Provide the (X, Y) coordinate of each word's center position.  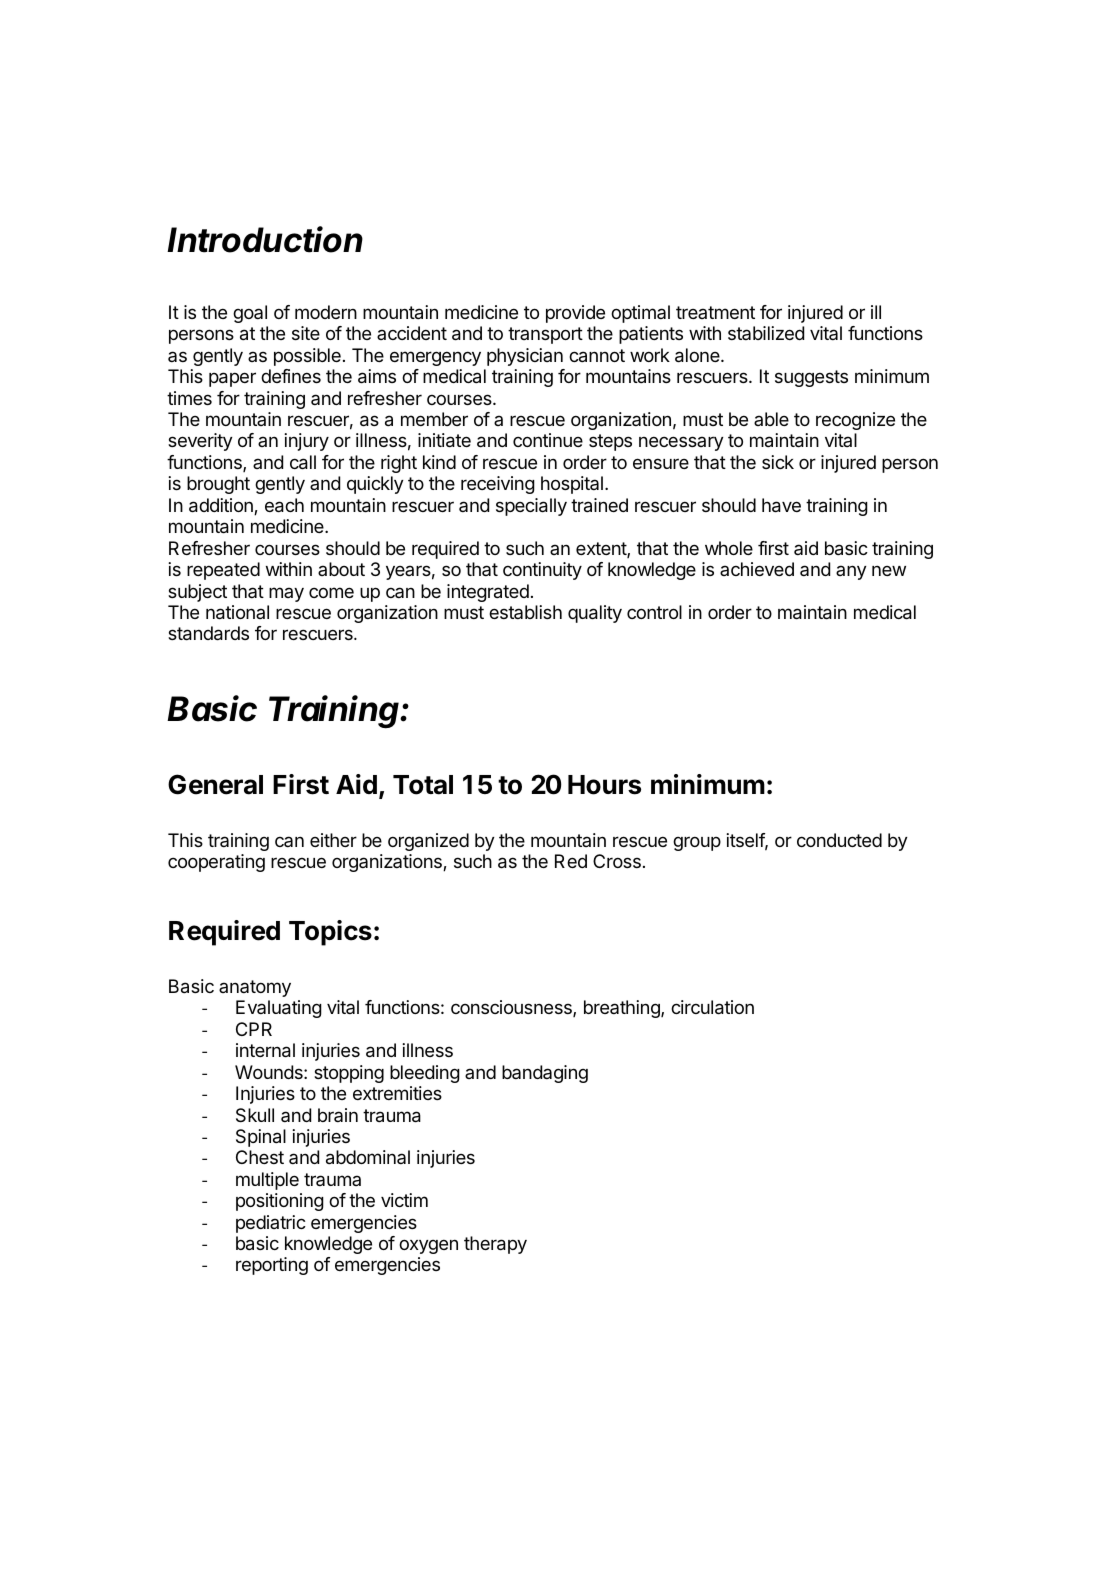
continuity (542, 571)
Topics (330, 933)
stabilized (766, 333)
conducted (839, 840)
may (286, 594)
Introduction (265, 239)
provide (575, 314)
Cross (617, 861)
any (851, 572)
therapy (495, 1245)
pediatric (271, 1224)
